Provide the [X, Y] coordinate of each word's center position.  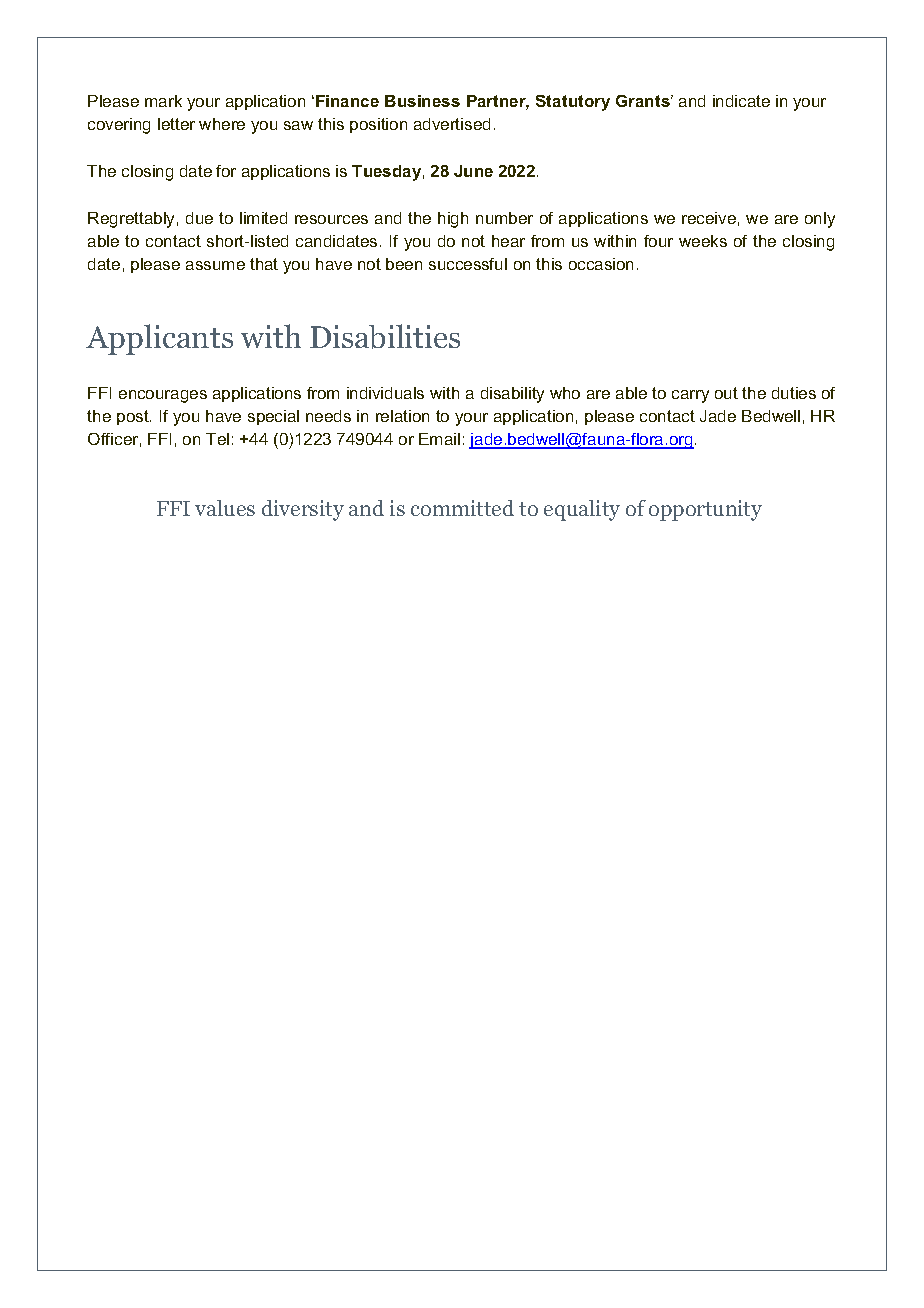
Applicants [159, 339]
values [225, 508]
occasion [601, 264]
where [222, 124]
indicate [741, 101]
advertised [452, 124]
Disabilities [385, 336]
